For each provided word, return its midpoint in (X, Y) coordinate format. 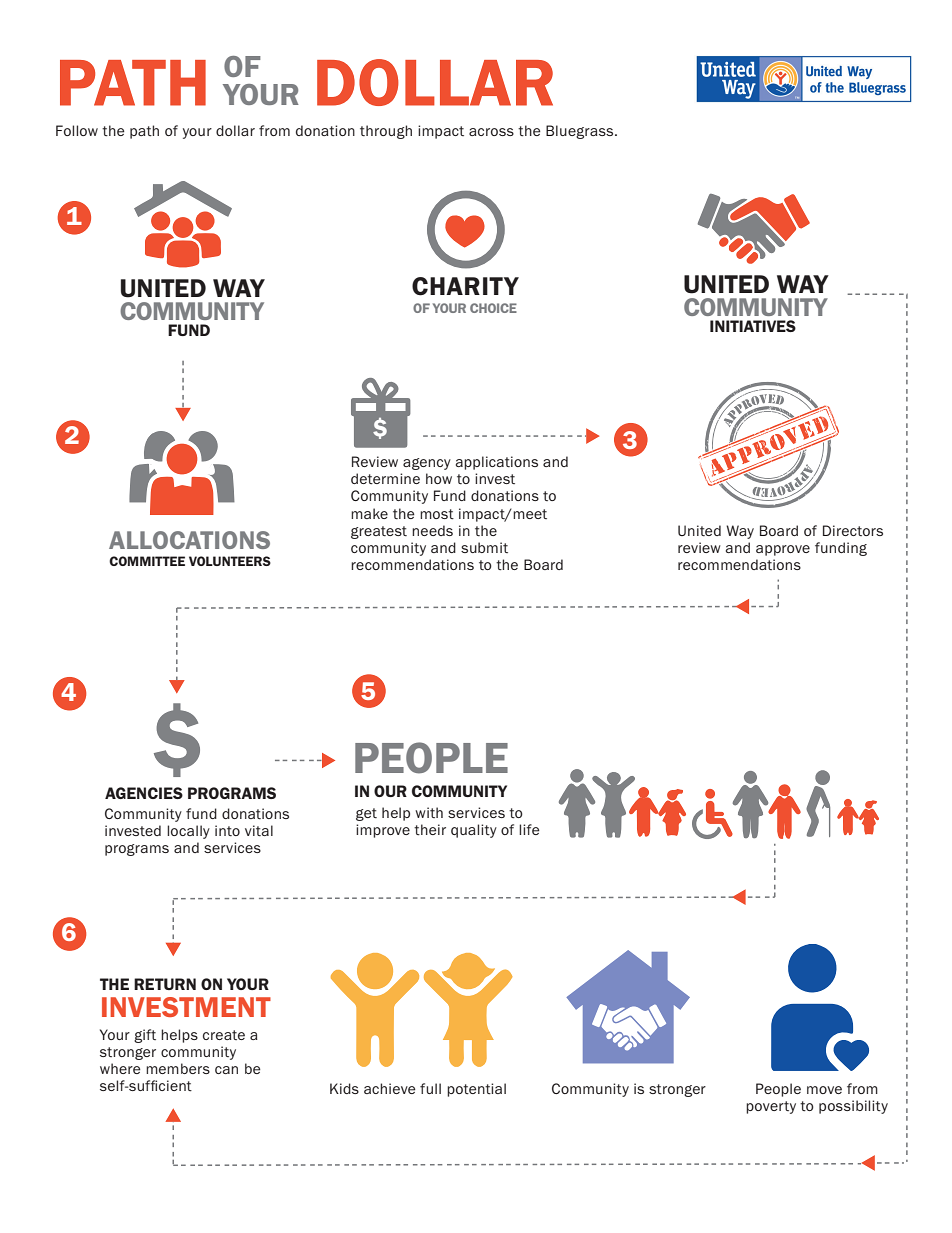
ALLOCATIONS (189, 540)
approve (783, 550)
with (429, 812)
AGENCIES (144, 793)
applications (497, 463)
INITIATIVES (753, 326)
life (529, 829)
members (178, 1068)
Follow (77, 130)
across (491, 132)
